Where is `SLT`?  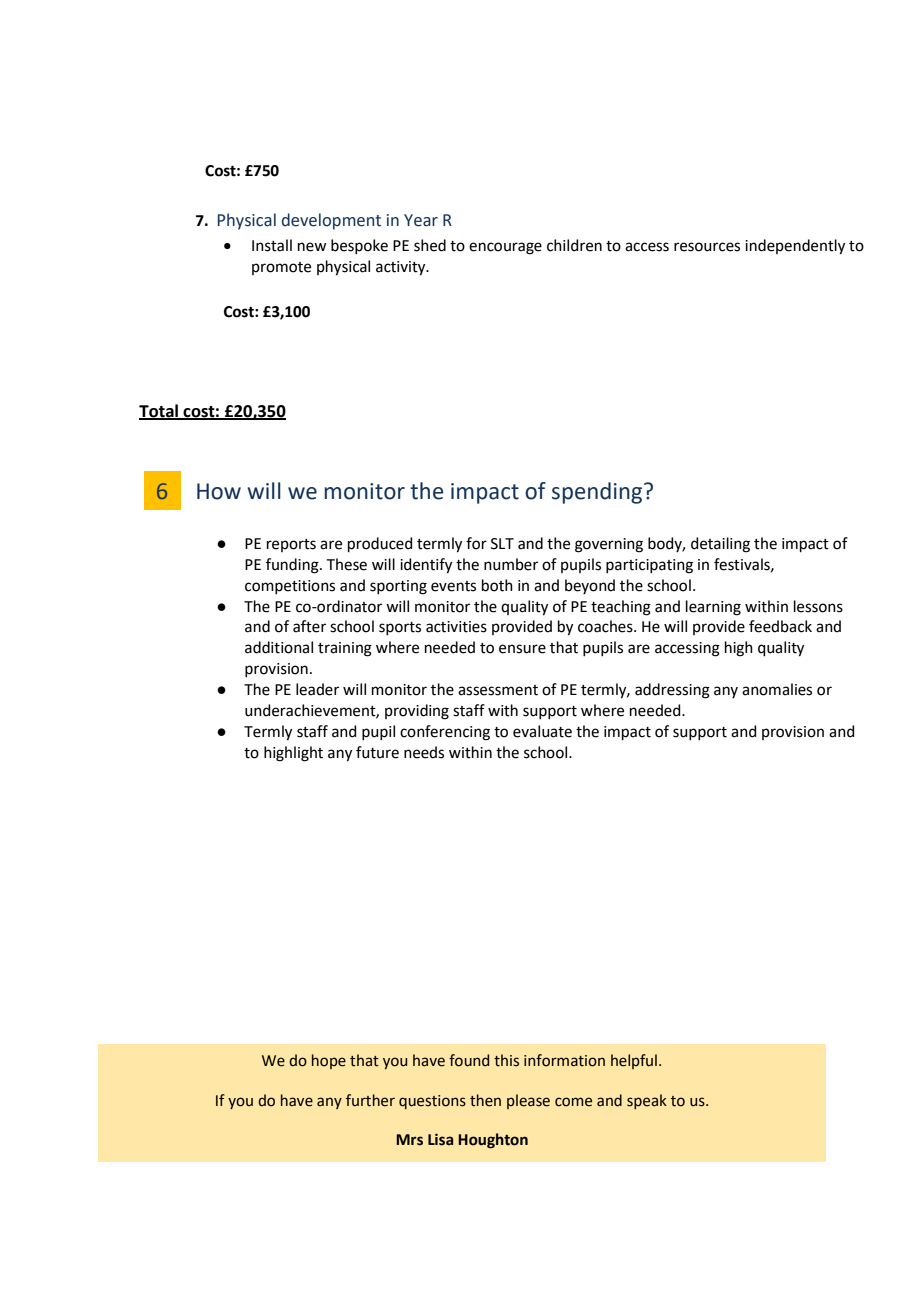 SLT is located at coordinates (502, 544).
